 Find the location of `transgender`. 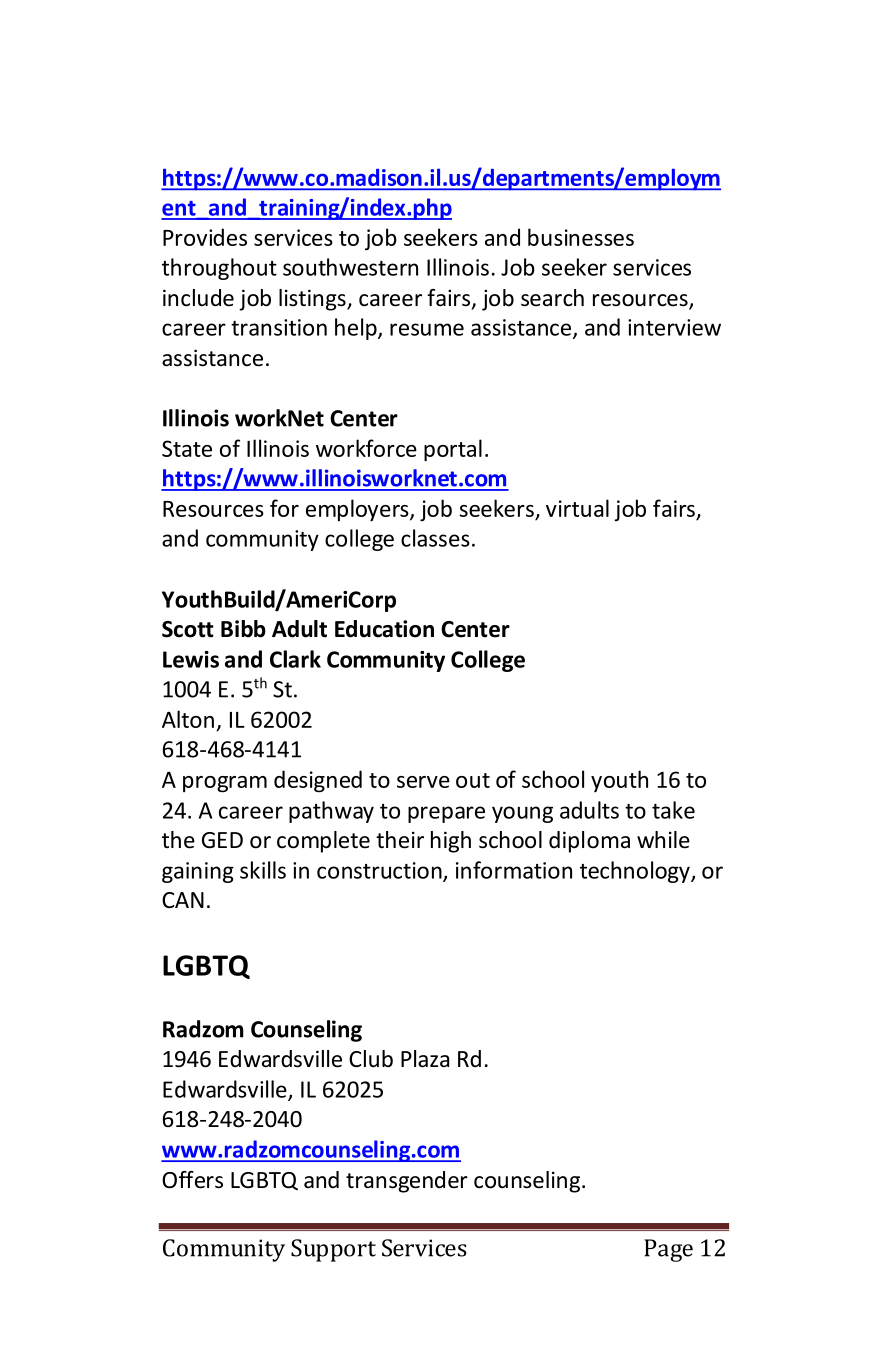

transgender is located at coordinates (407, 1182).
